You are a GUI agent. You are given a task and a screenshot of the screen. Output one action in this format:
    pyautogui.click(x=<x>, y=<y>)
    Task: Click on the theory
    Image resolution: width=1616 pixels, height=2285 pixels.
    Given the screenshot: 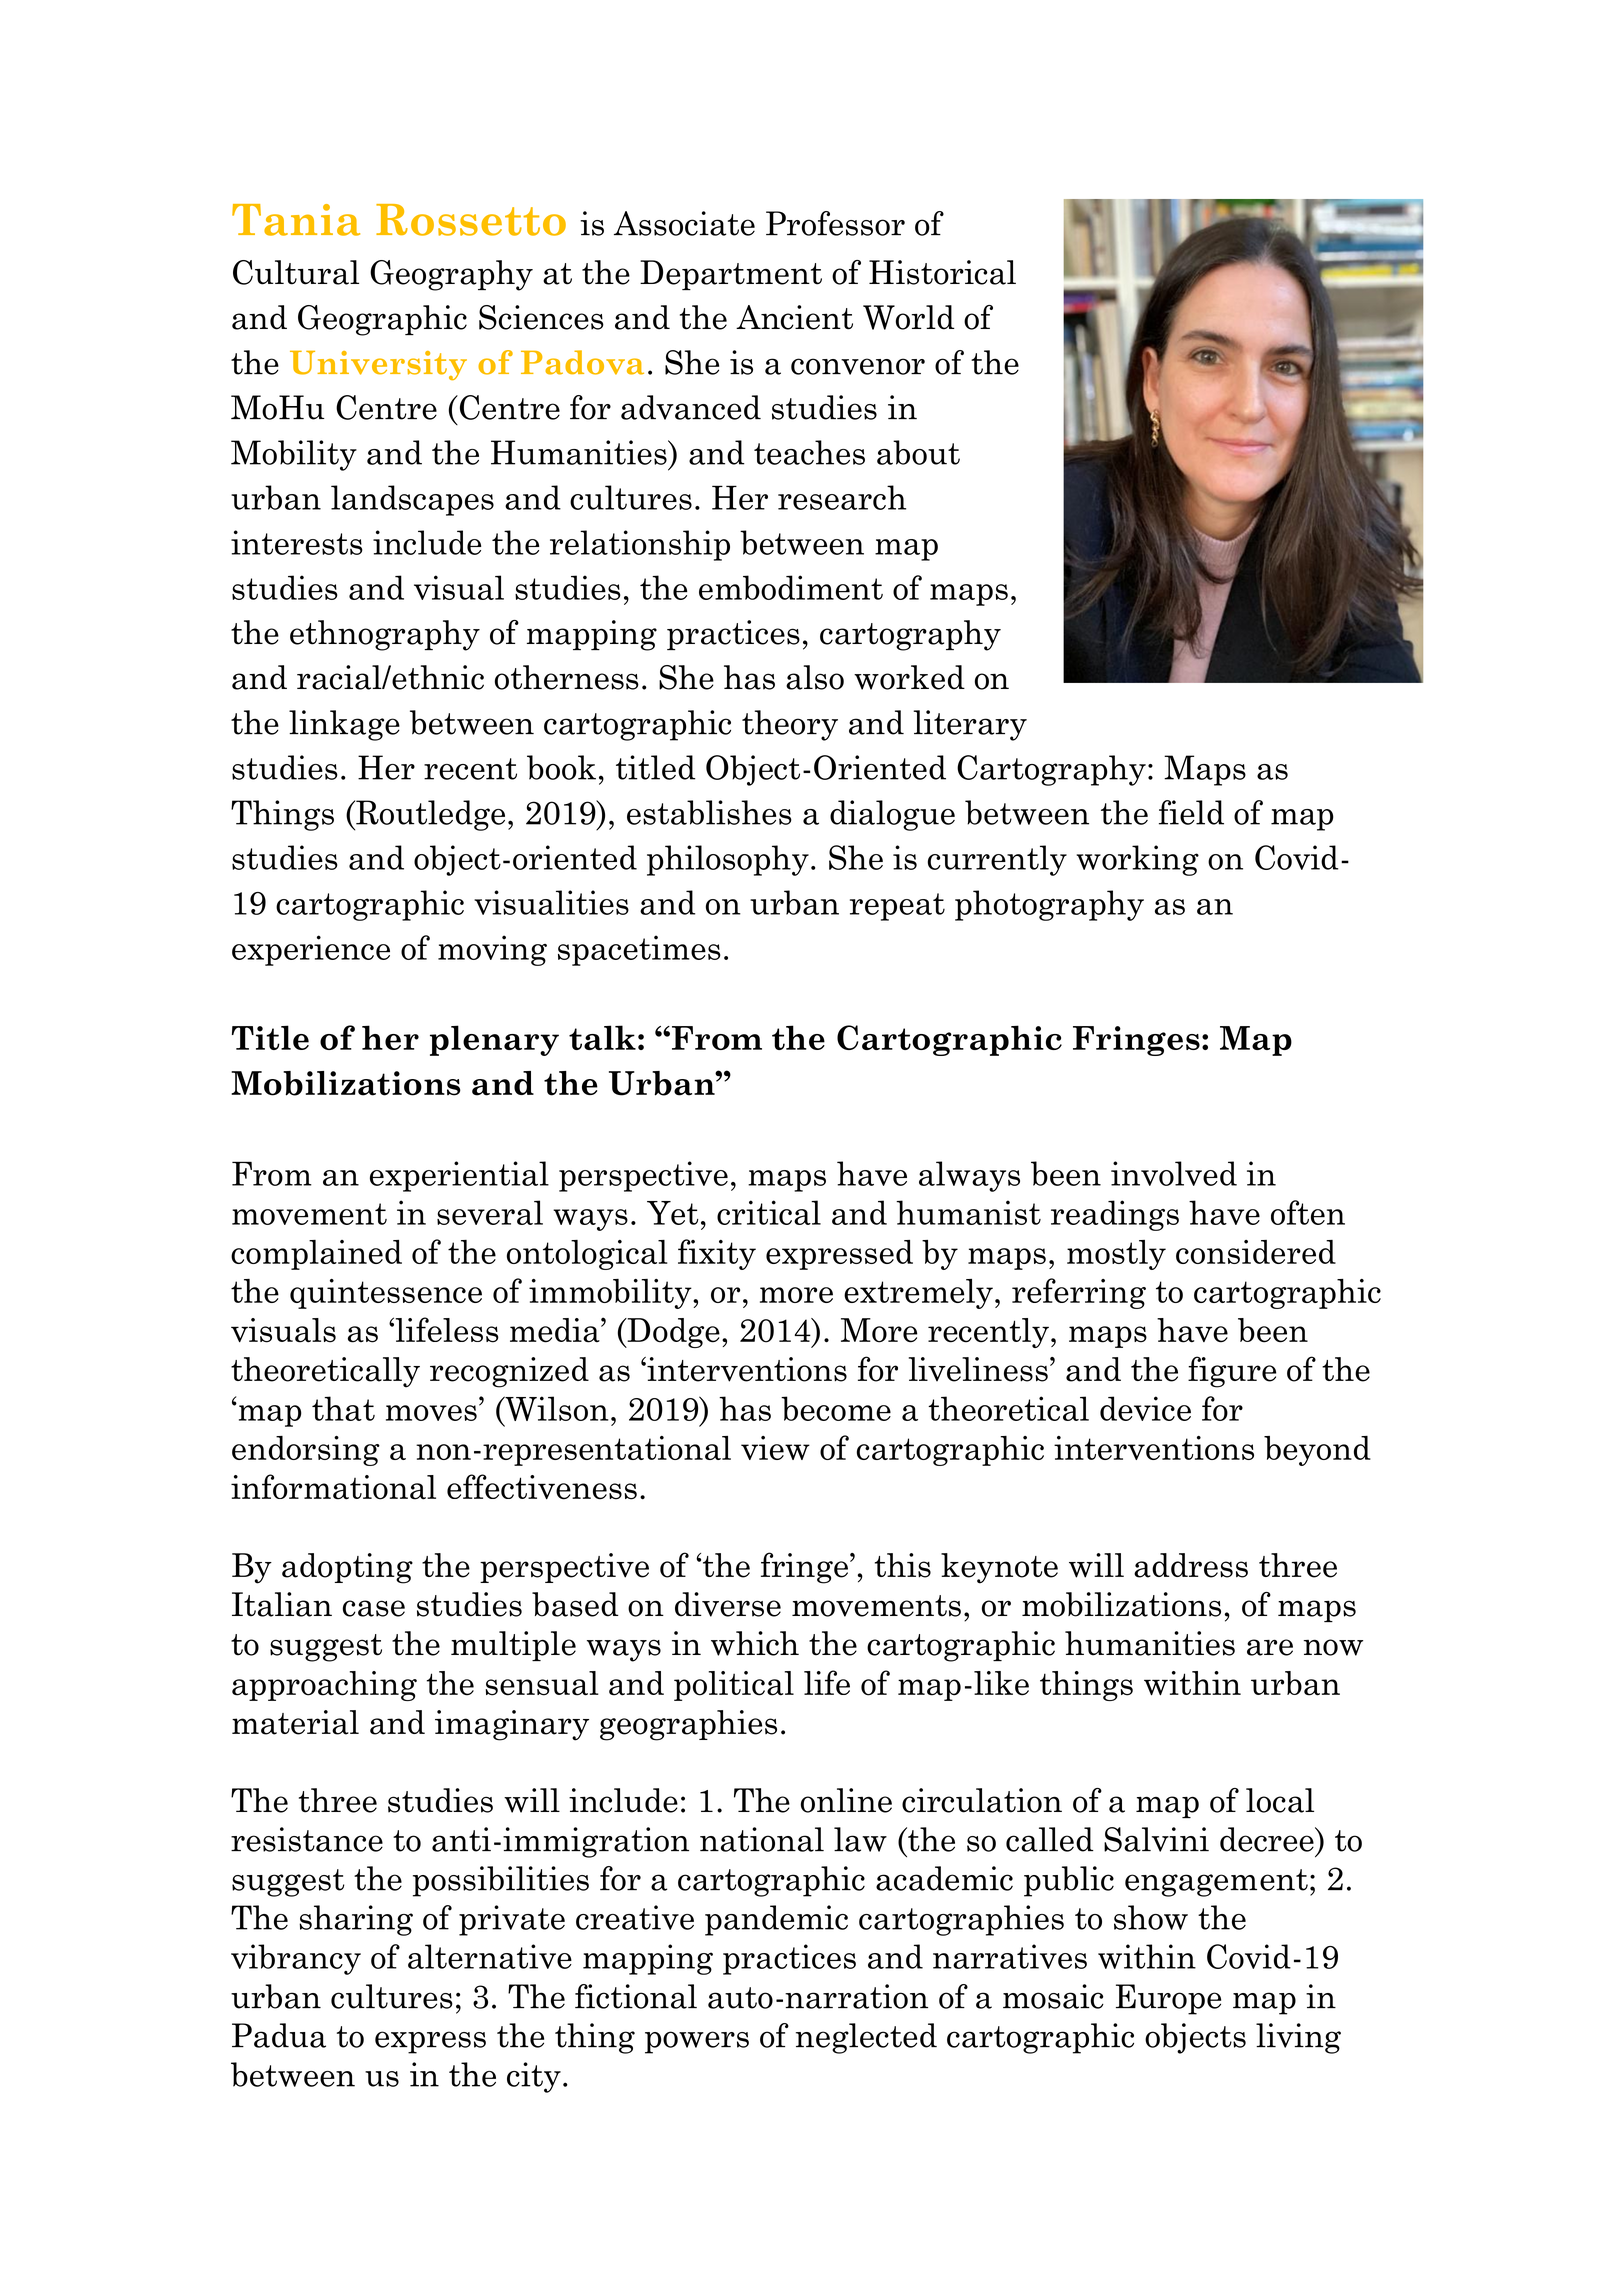 What is the action you would take?
    pyautogui.click(x=790, y=725)
